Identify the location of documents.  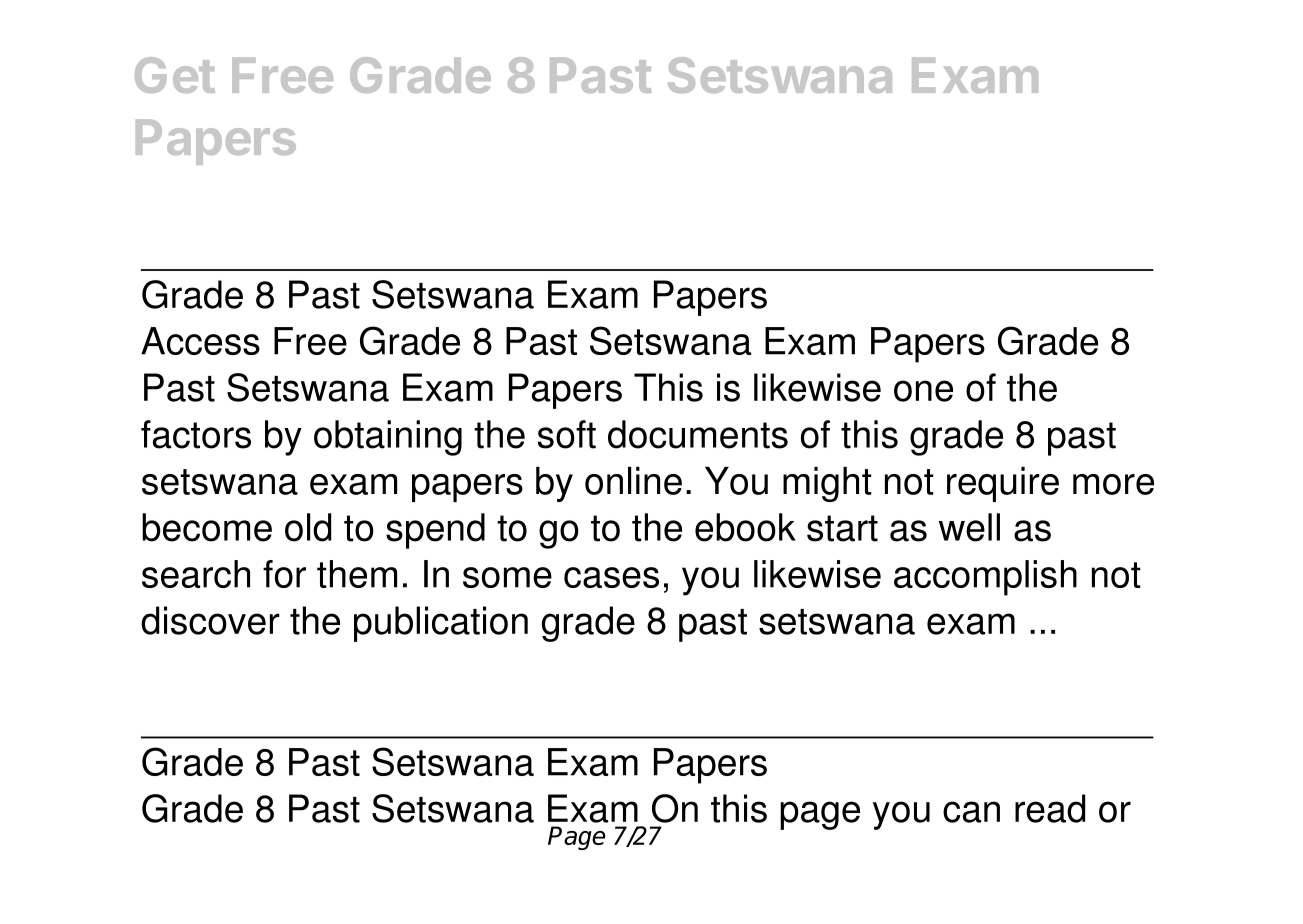
(698, 434).
